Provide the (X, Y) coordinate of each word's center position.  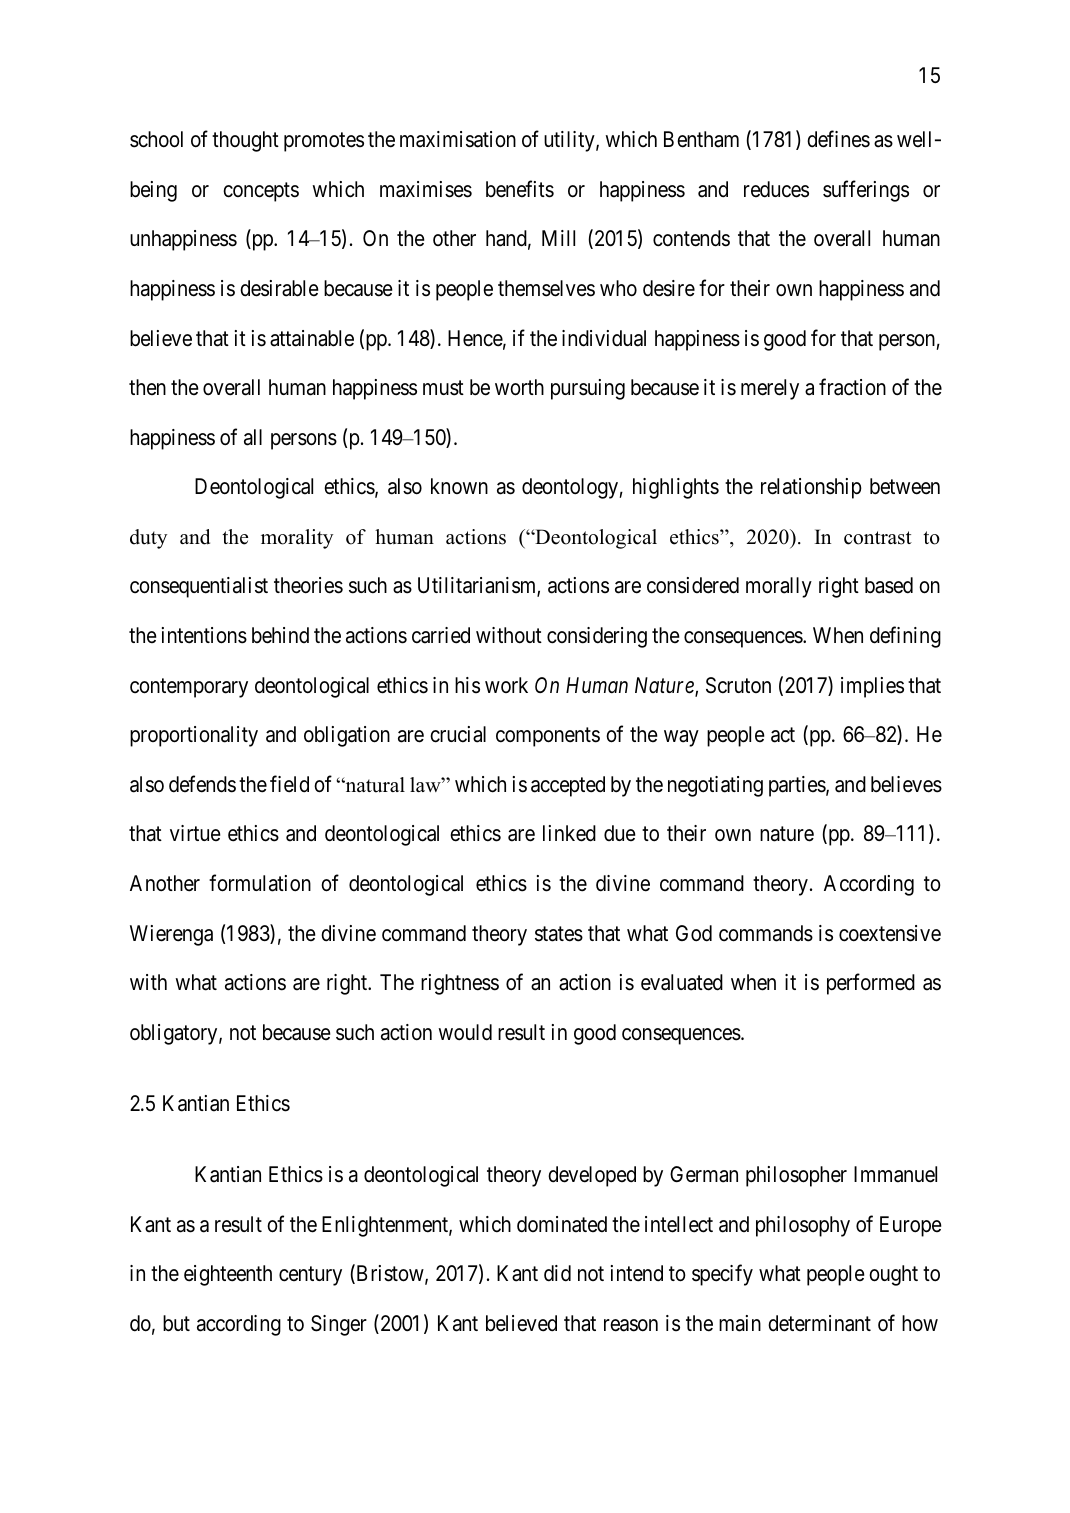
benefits (520, 189)
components (548, 737)
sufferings (866, 191)
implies (872, 687)
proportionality (194, 736)
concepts (261, 192)
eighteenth (228, 1275)
